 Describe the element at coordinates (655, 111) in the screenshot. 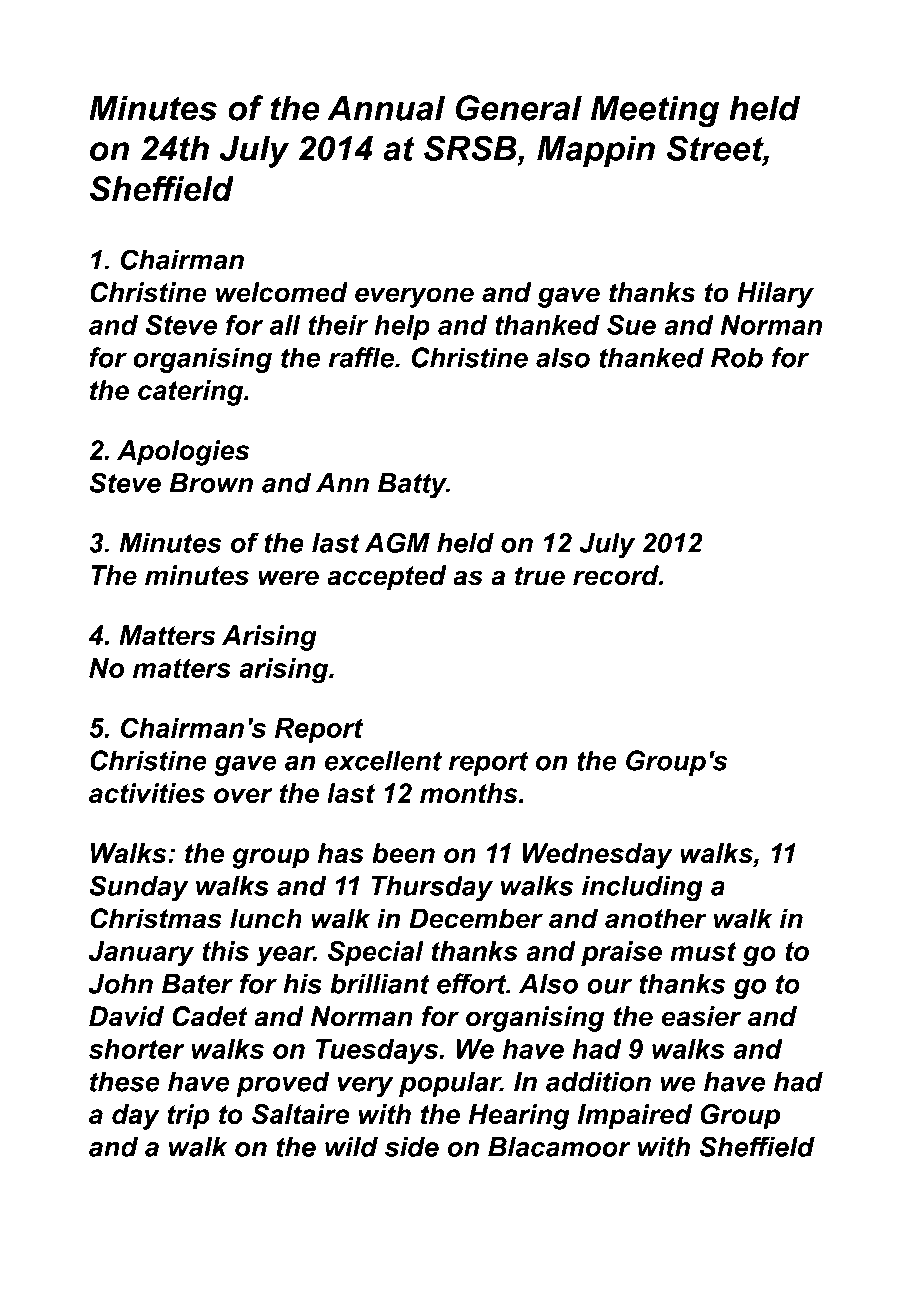

I see `Meeting` at that location.
